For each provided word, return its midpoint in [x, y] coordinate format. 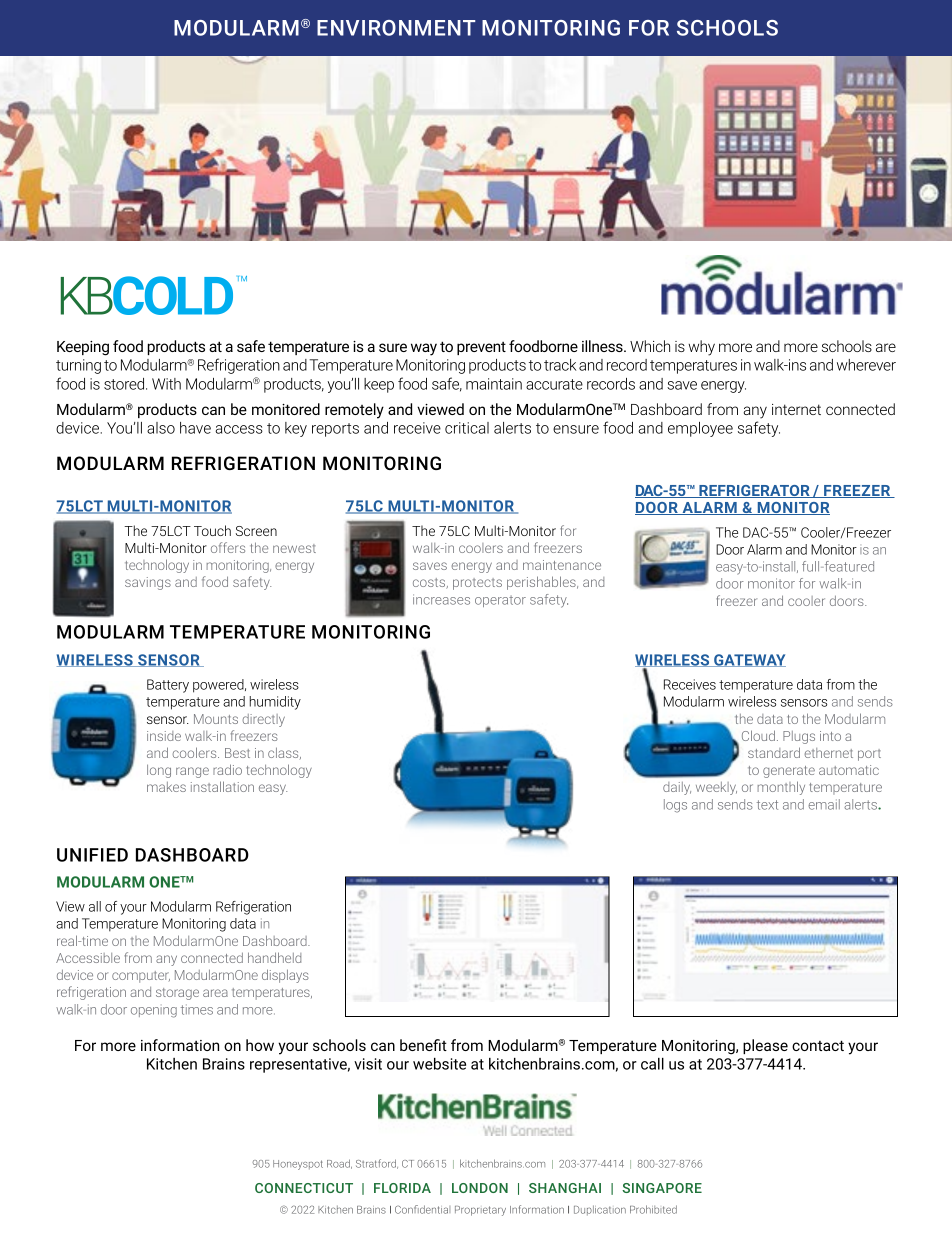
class [284, 753]
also [161, 428]
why [702, 348]
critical [467, 428]
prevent [481, 348]
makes [166, 787]
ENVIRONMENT [396, 28]
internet [796, 409]
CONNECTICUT [304, 1188]
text [767, 805]
